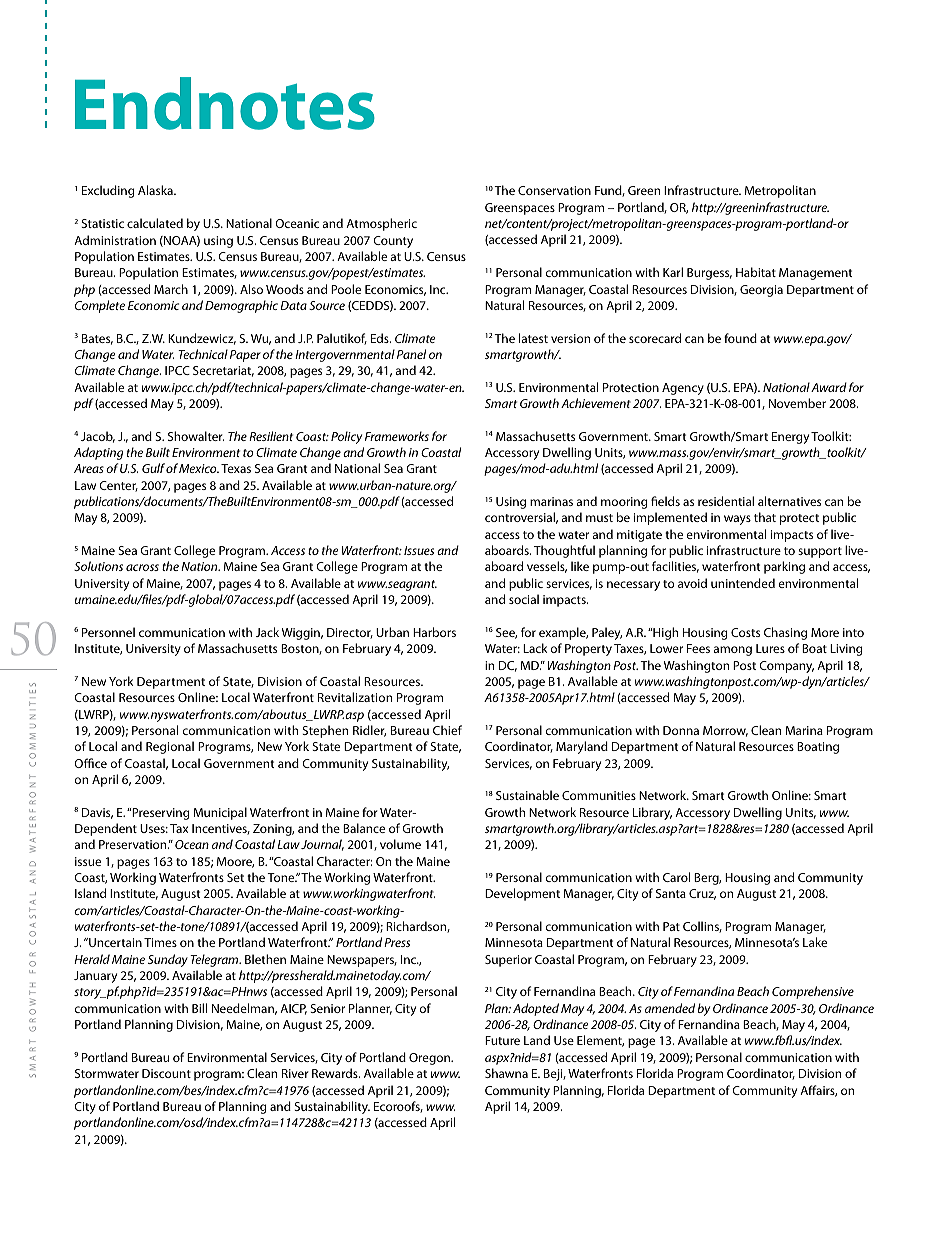 Image resolution: width=952 pixels, height=1233 pixels. What do you see at coordinates (166, 1073) in the screenshot?
I see `Discount` at bounding box center [166, 1073].
